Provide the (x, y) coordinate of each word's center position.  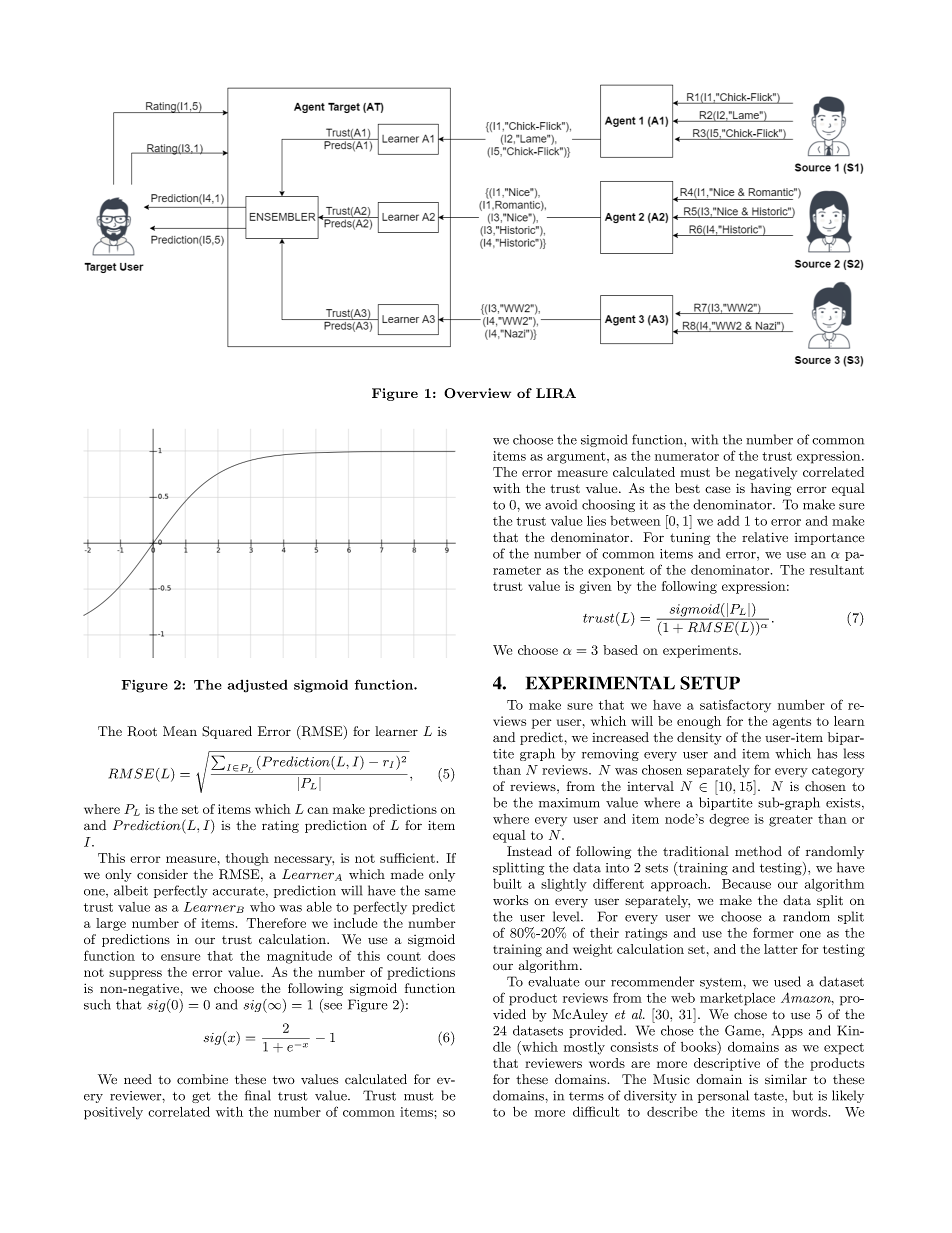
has (827, 753)
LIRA (556, 393)
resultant (837, 570)
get (201, 1097)
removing (610, 755)
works (510, 900)
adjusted (258, 686)
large (111, 924)
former (773, 932)
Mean (180, 731)
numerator (687, 456)
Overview (477, 393)
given (596, 587)
